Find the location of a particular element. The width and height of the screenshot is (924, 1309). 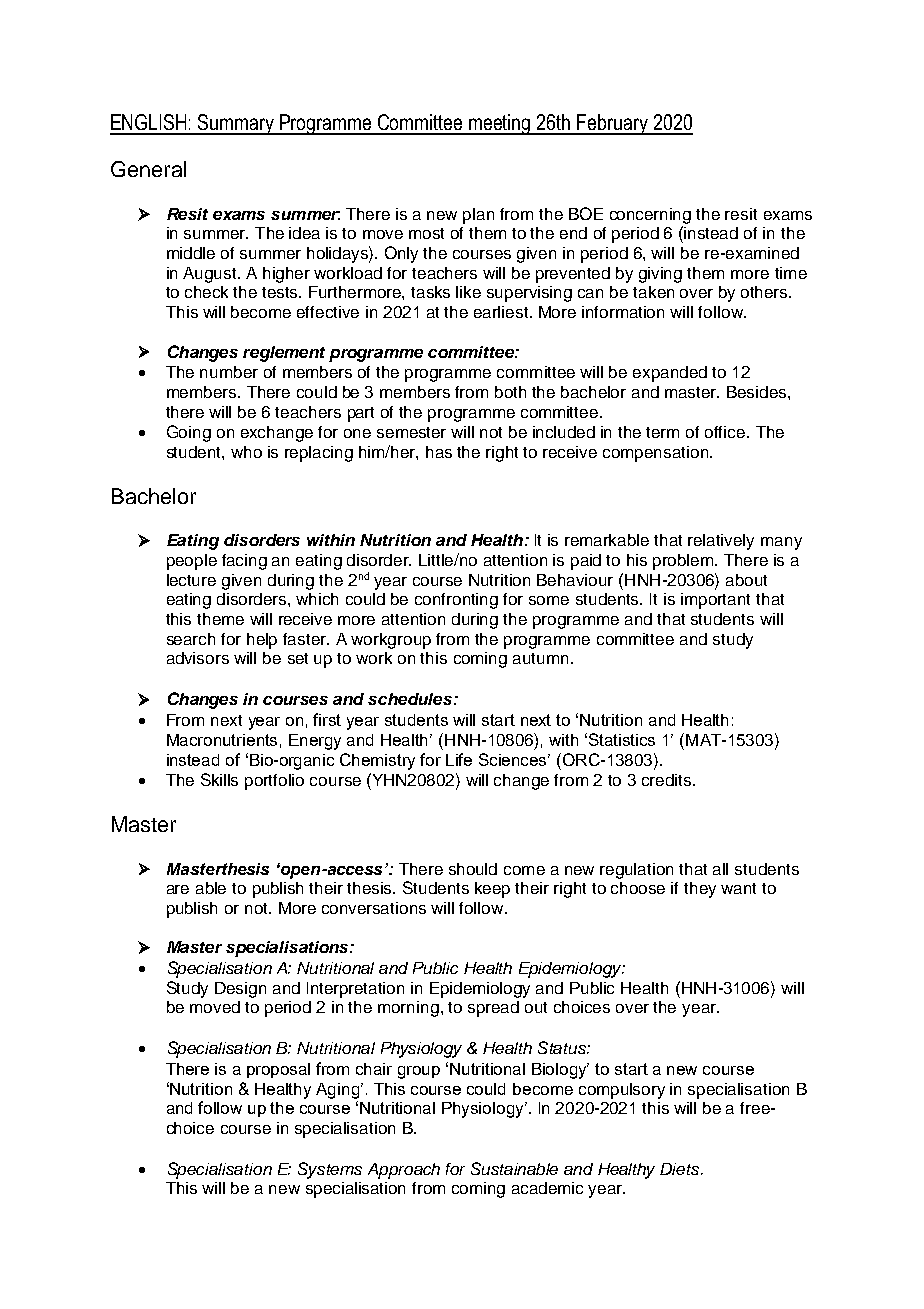

both is located at coordinates (510, 392).
